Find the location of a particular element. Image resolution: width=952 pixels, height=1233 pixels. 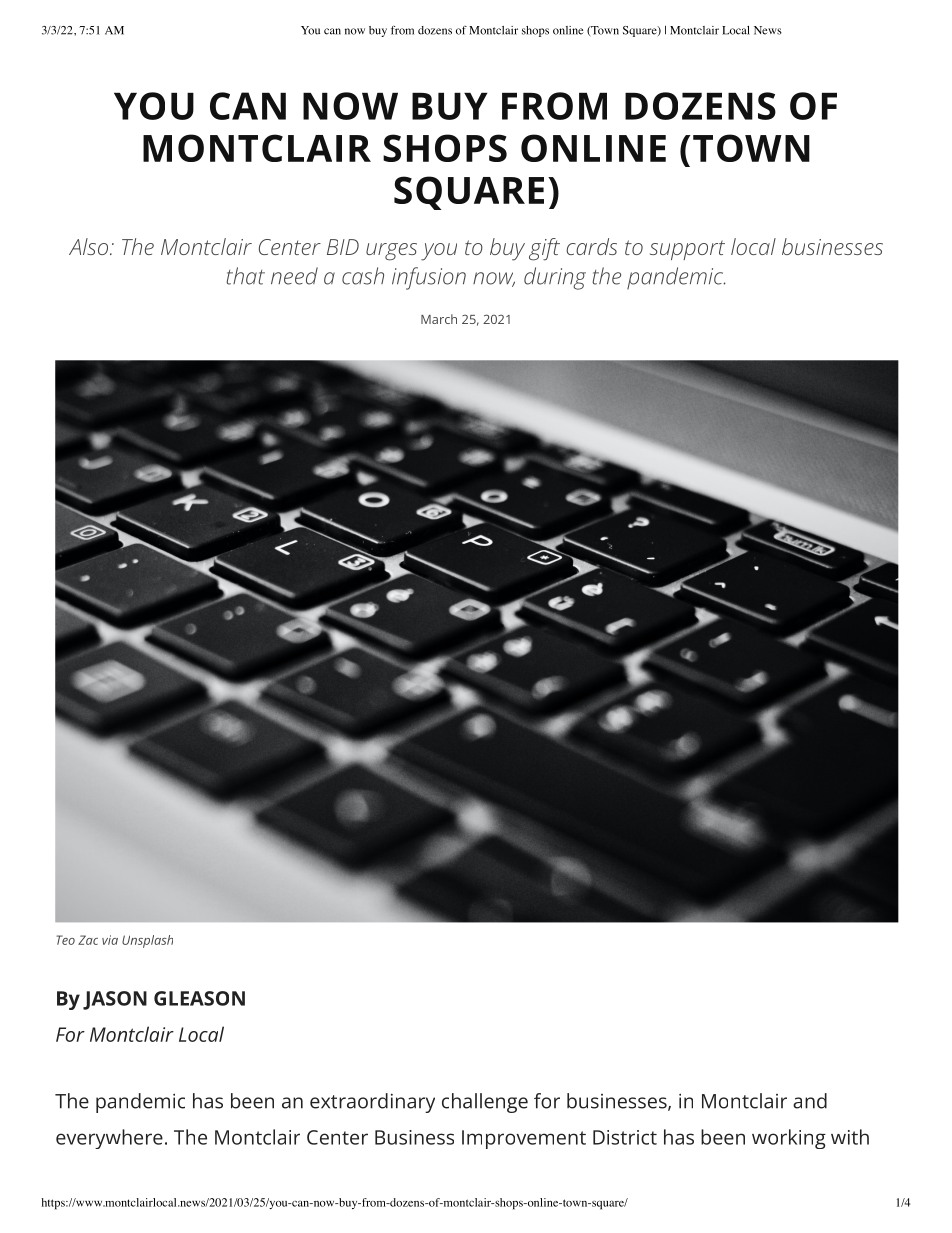

GLEASON is located at coordinates (199, 998).
